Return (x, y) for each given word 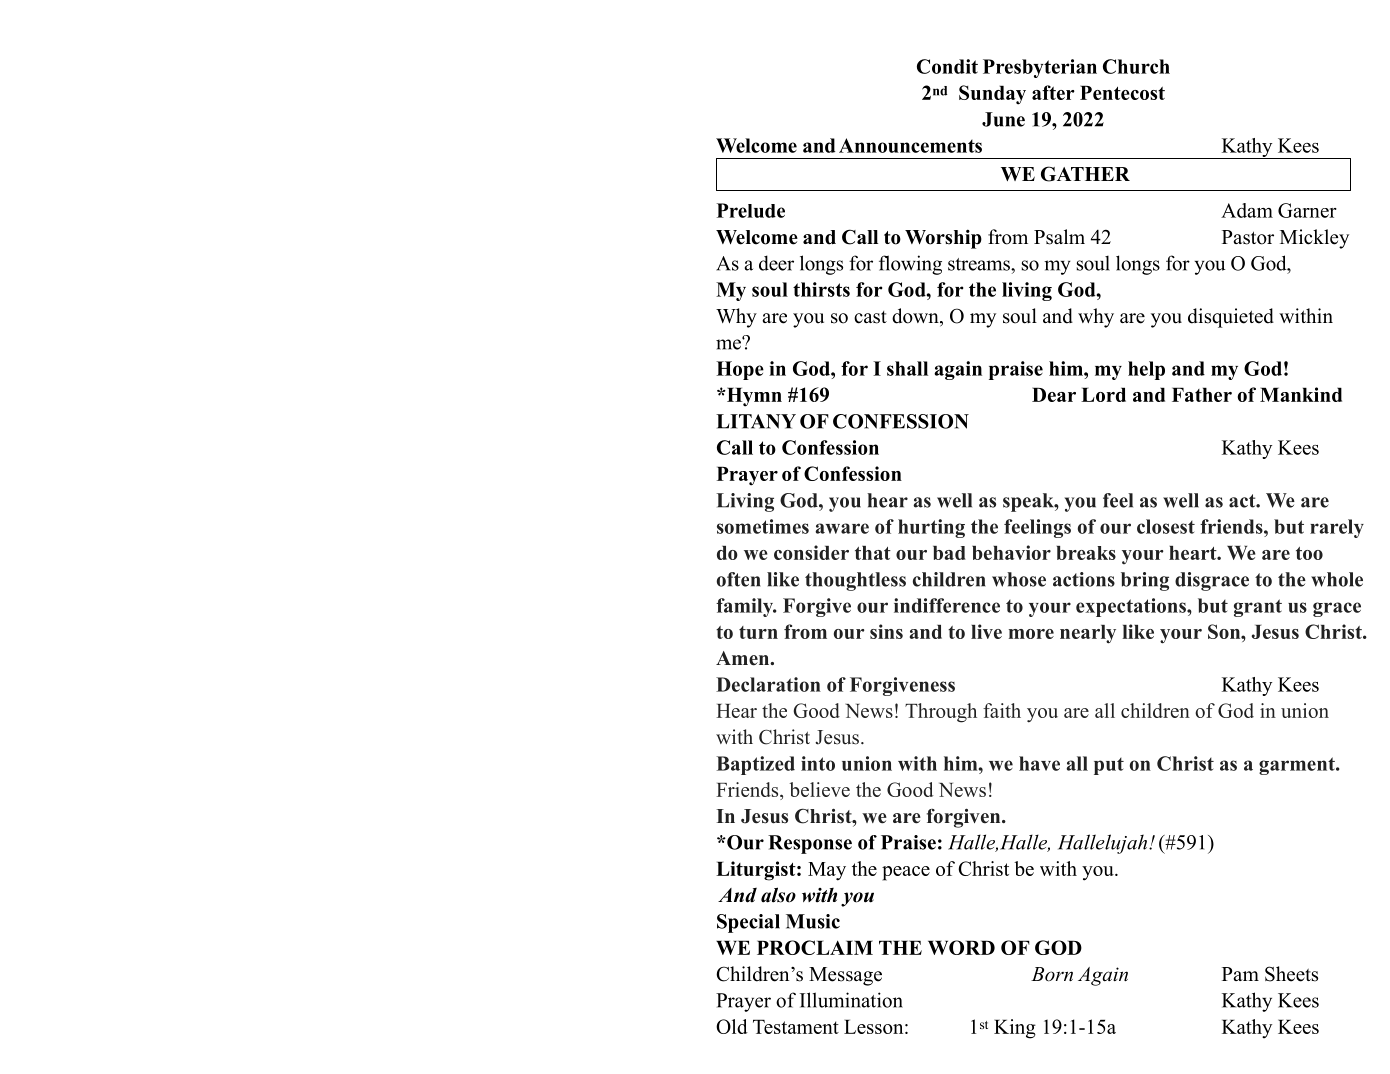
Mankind (1301, 394)
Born (1052, 974)
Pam (1240, 974)
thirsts (821, 289)
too (1309, 553)
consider (811, 552)
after (1053, 92)
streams (980, 264)
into (818, 763)
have (1039, 763)
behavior (1011, 552)
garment (1298, 766)
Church (1136, 66)
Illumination (851, 1000)
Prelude (751, 210)
